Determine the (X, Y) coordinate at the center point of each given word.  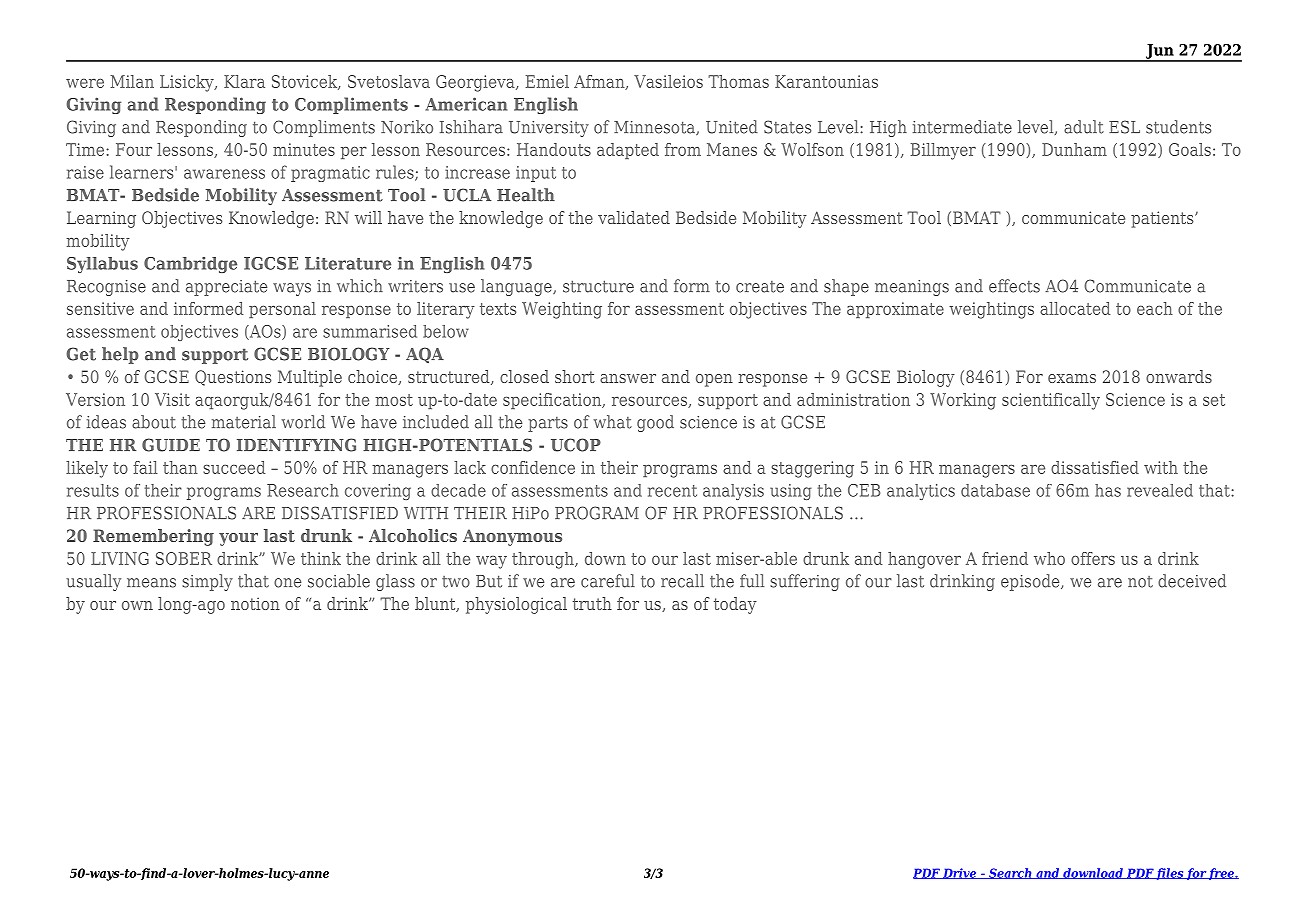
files (1170, 874)
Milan (132, 81)
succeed (234, 467)
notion (255, 603)
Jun (1159, 52)
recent (672, 491)
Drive (960, 873)
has (1108, 490)
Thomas (738, 81)
